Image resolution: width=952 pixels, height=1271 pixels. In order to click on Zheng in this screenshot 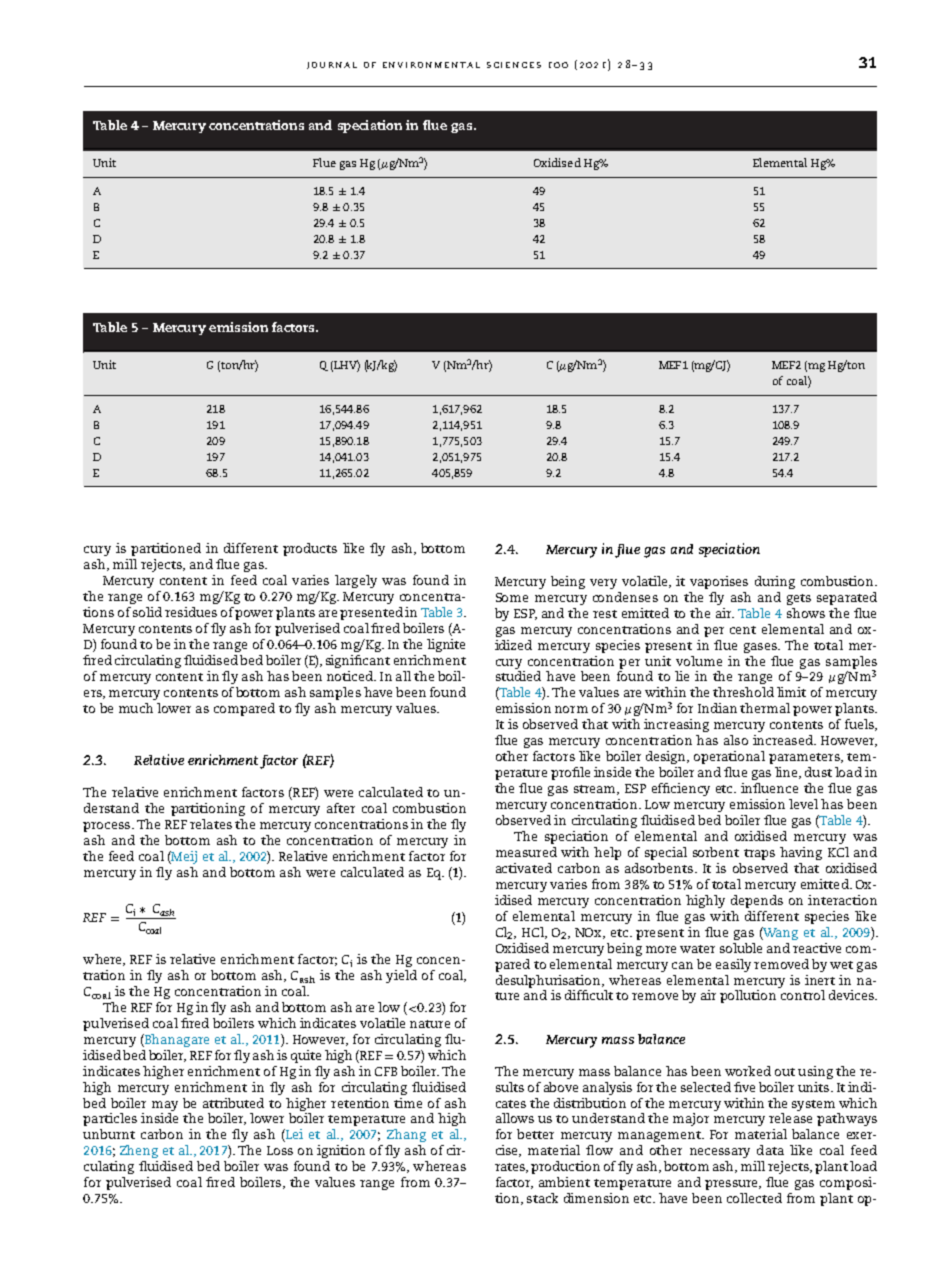, I will do `click(139, 1151)`.
